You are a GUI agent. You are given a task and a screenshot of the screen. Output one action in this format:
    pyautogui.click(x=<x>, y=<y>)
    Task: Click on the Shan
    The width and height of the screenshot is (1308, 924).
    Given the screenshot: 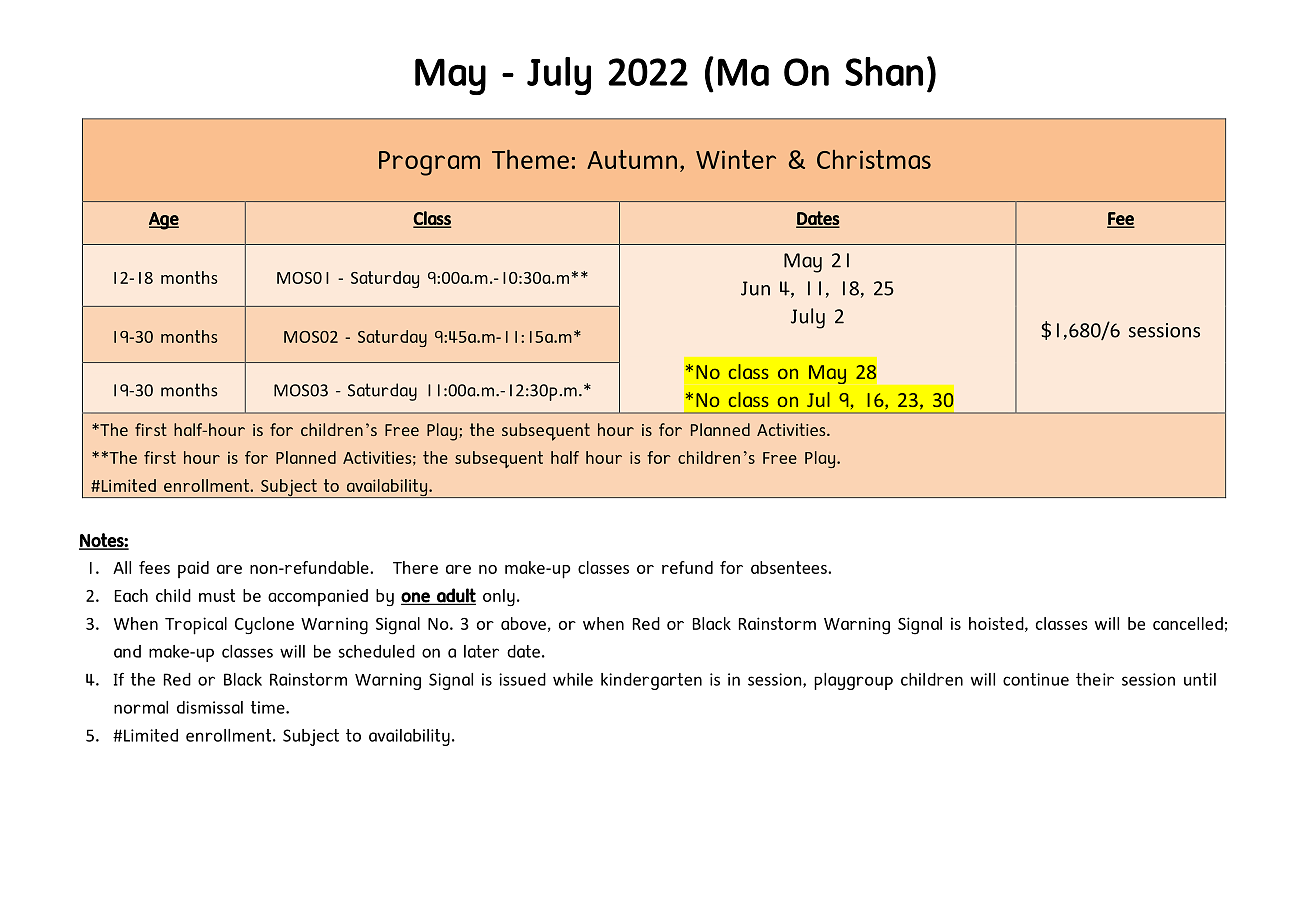 What is the action you would take?
    pyautogui.click(x=884, y=71)
